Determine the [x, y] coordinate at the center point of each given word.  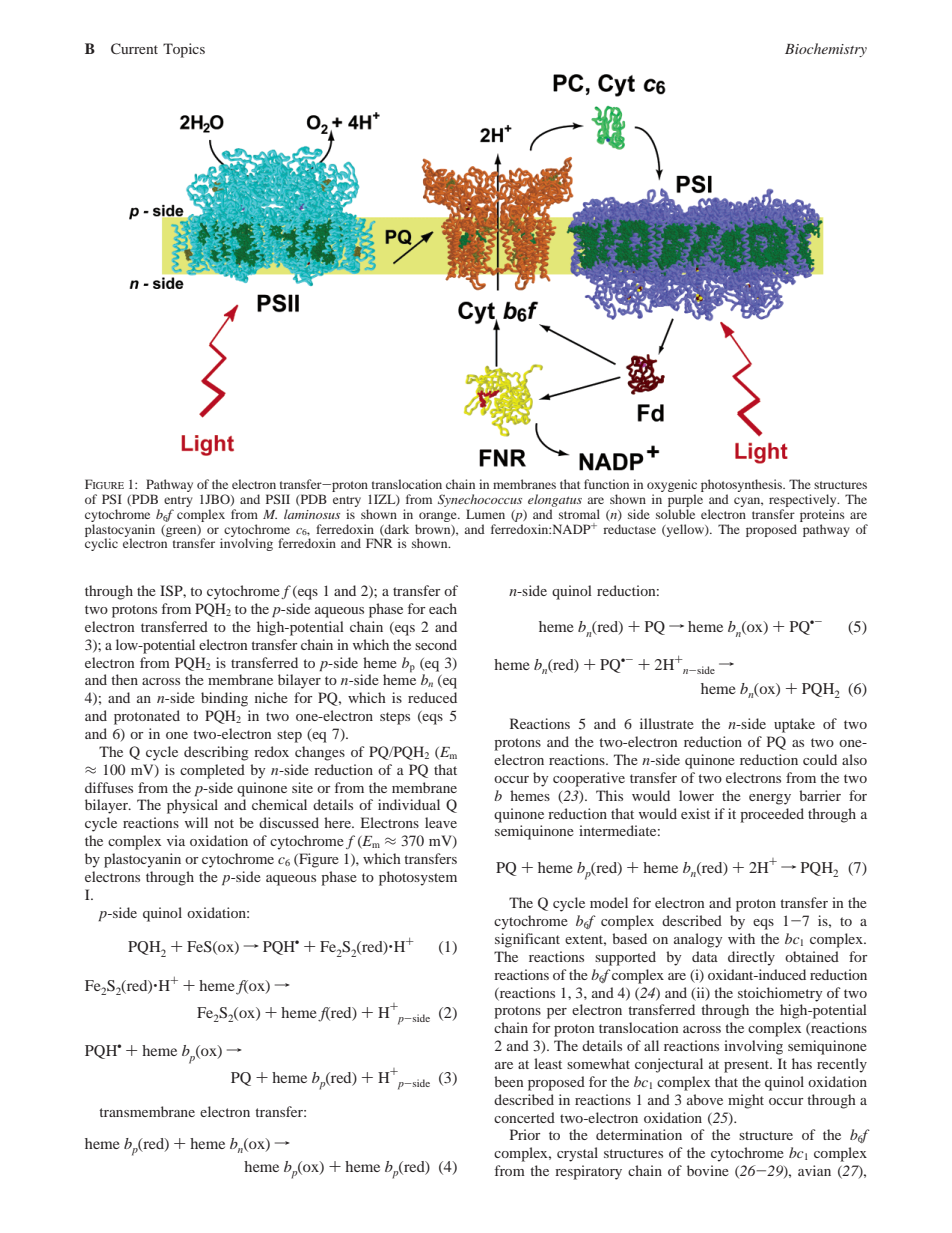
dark [396, 530]
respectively [804, 502]
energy [770, 799]
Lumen [485, 514]
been [509, 1081]
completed [212, 771]
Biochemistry [826, 50]
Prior [525, 1134]
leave [441, 822]
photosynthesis [743, 487]
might [746, 1101]
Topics [184, 50]
